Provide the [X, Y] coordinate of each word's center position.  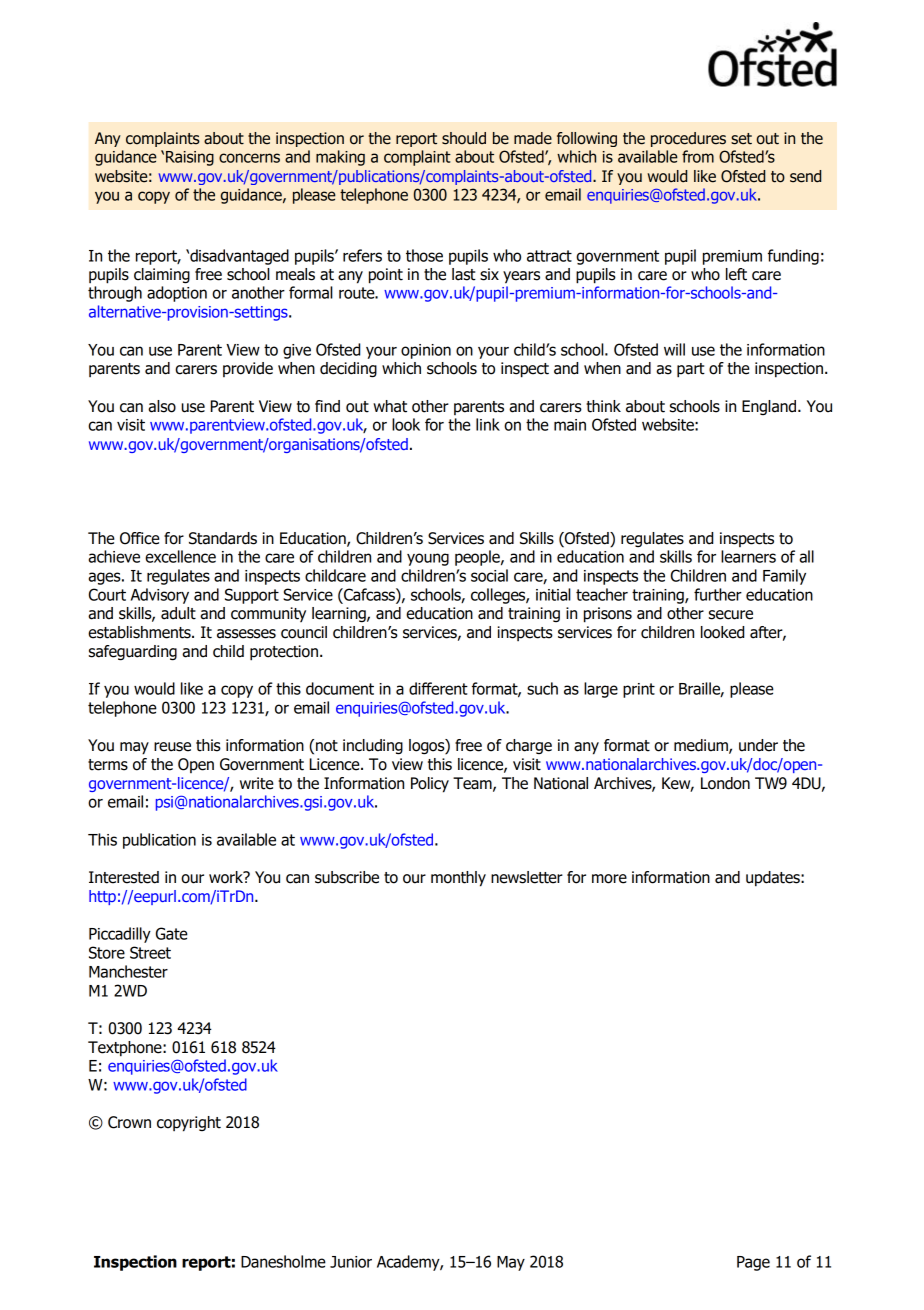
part [691, 370]
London [725, 783]
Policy [430, 785]
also [162, 406]
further [718, 594]
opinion [426, 351]
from [698, 156]
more [609, 879]
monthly [458, 879]
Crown [129, 1122]
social [489, 575]
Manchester [128, 971]
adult [178, 613]
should [464, 138]
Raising [190, 158]
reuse [172, 747]
